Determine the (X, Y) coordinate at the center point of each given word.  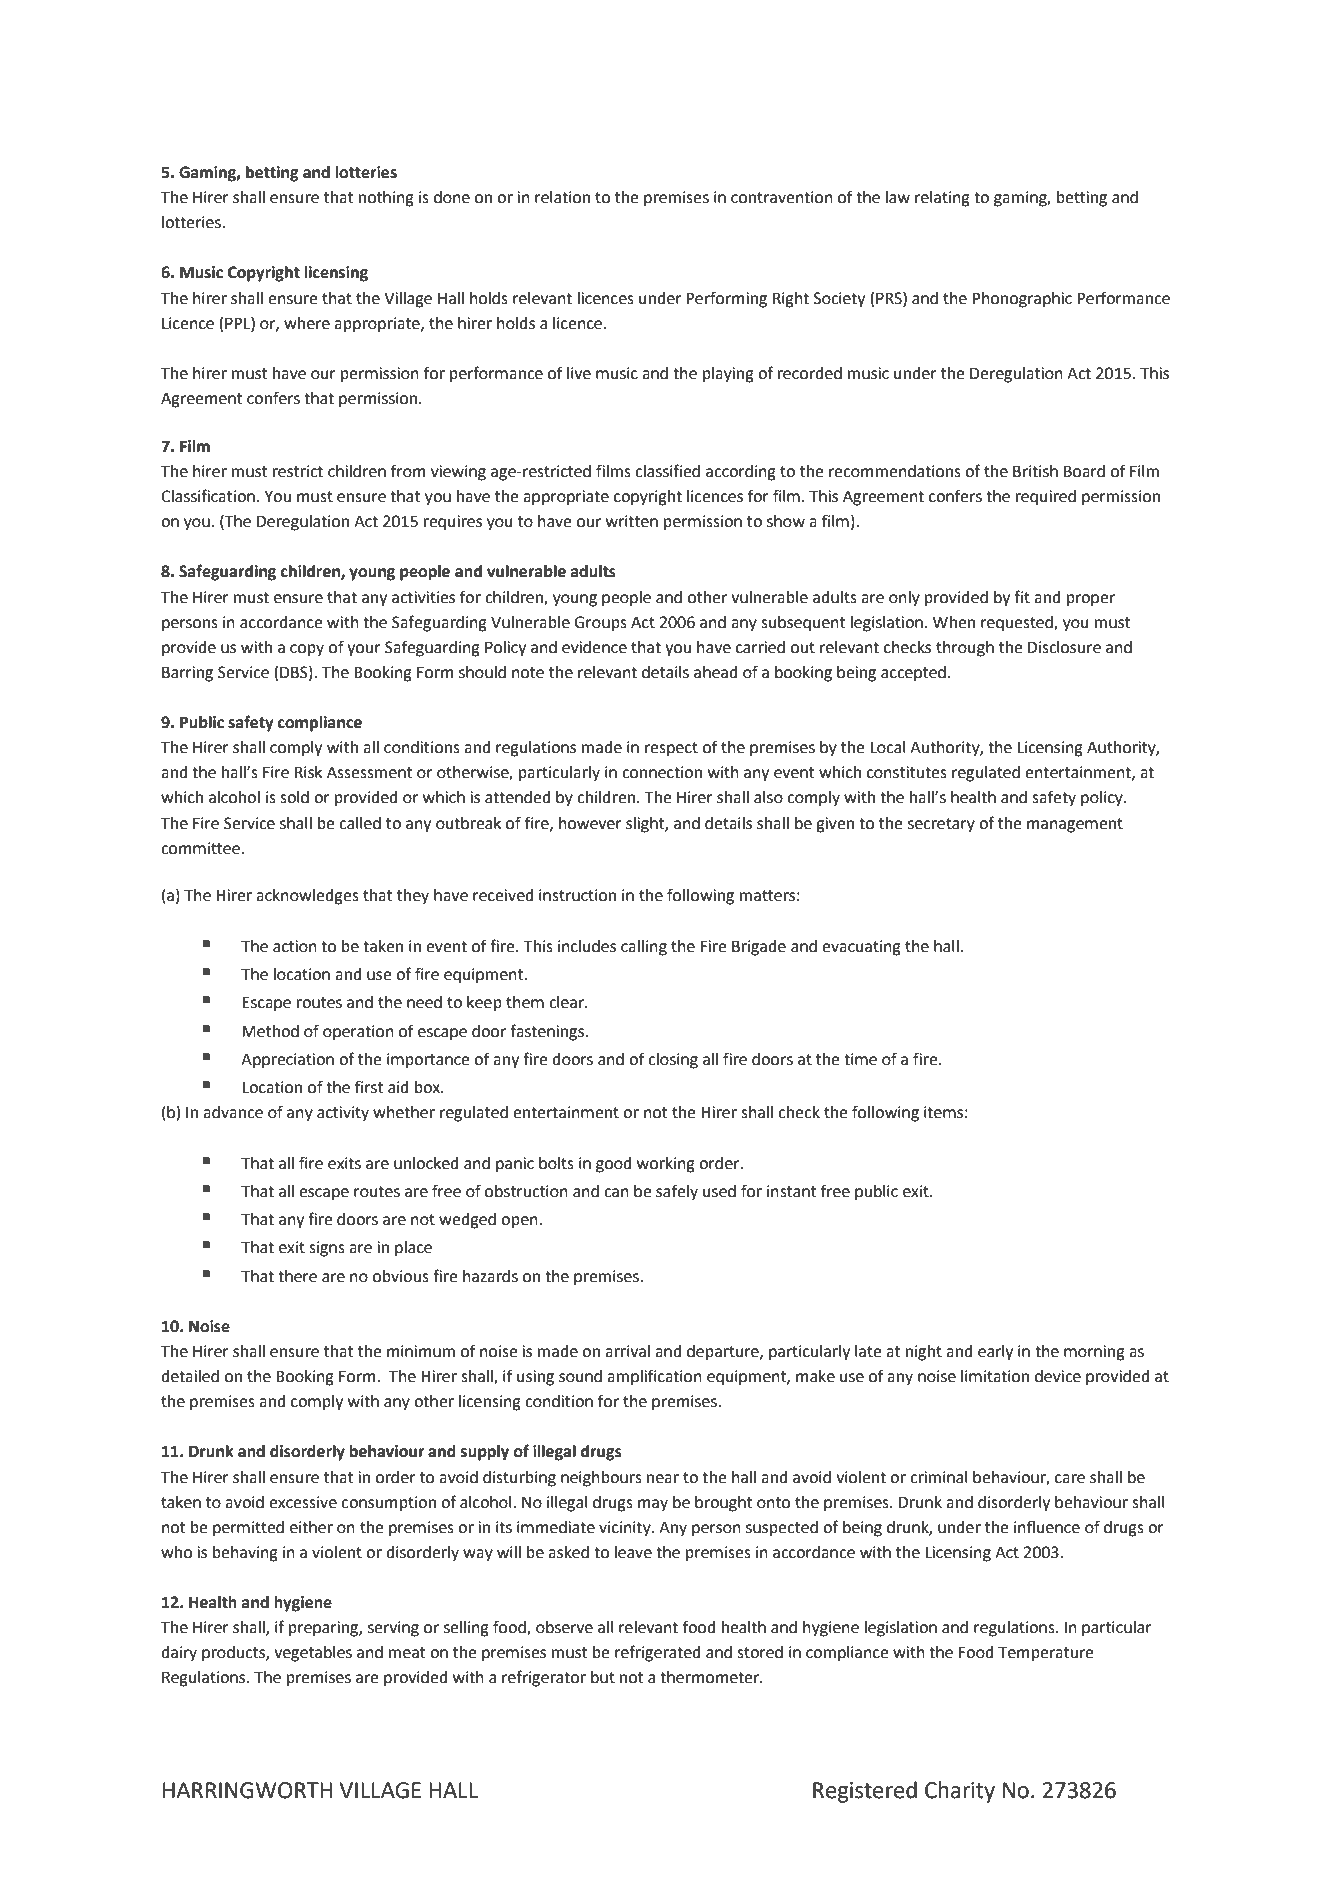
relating (942, 199)
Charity (960, 1792)
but (603, 1677)
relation (562, 197)
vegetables (313, 1654)
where (307, 323)
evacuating (861, 948)
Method (270, 1031)
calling (644, 948)
